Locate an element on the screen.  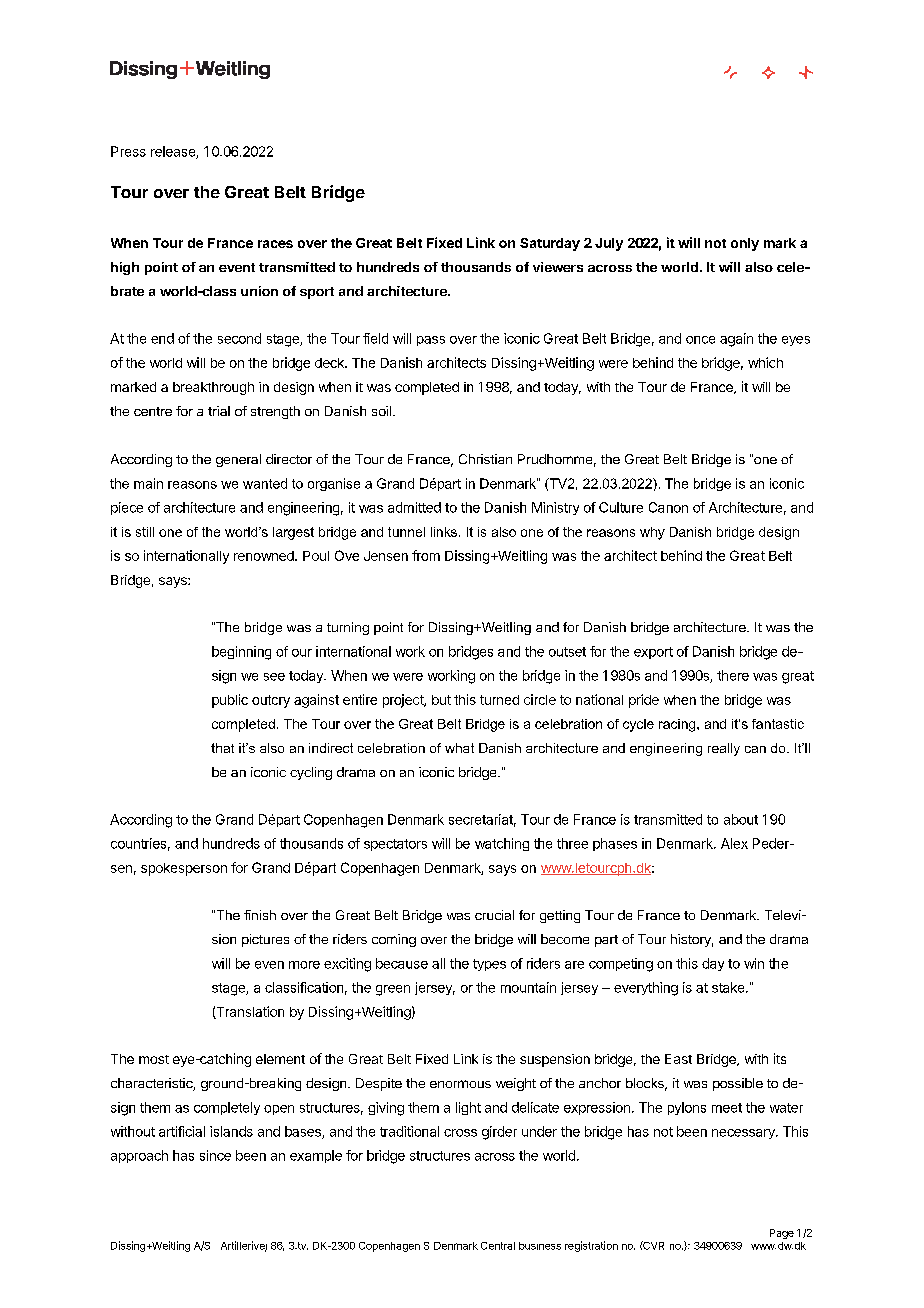
Central is located at coordinates (498, 1246).
